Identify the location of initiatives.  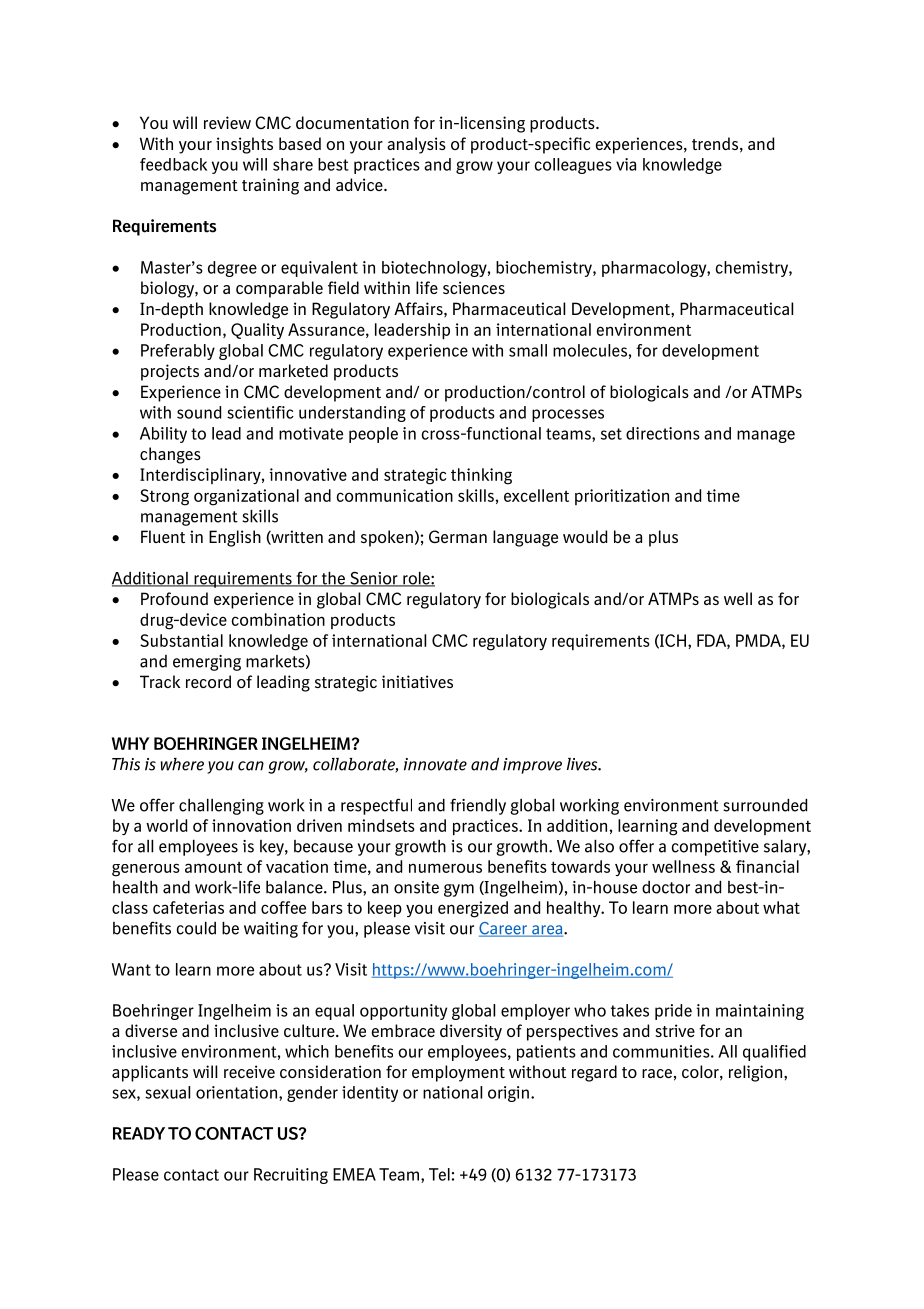
(417, 681).
